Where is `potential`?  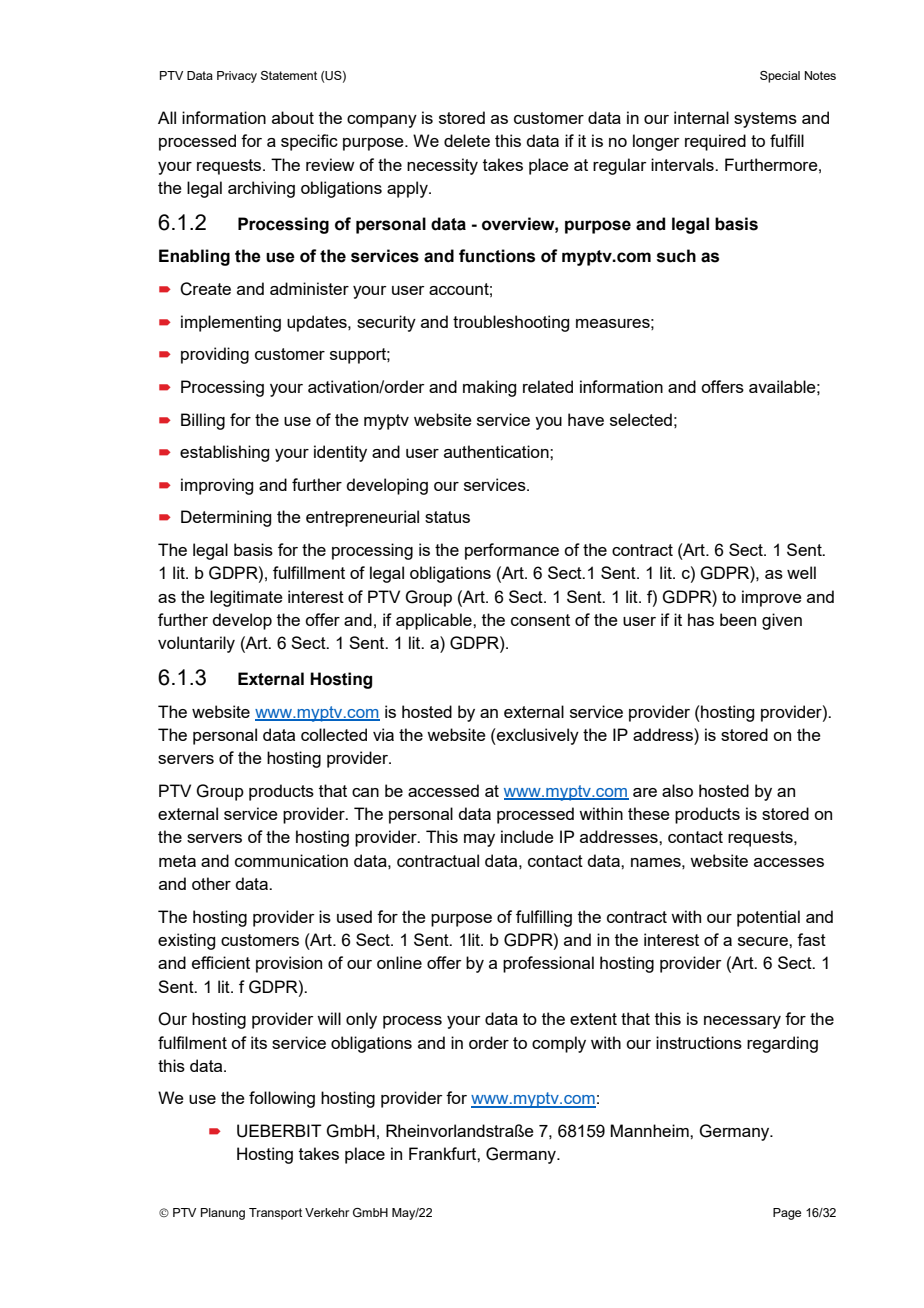
potential is located at coordinates (768, 918).
